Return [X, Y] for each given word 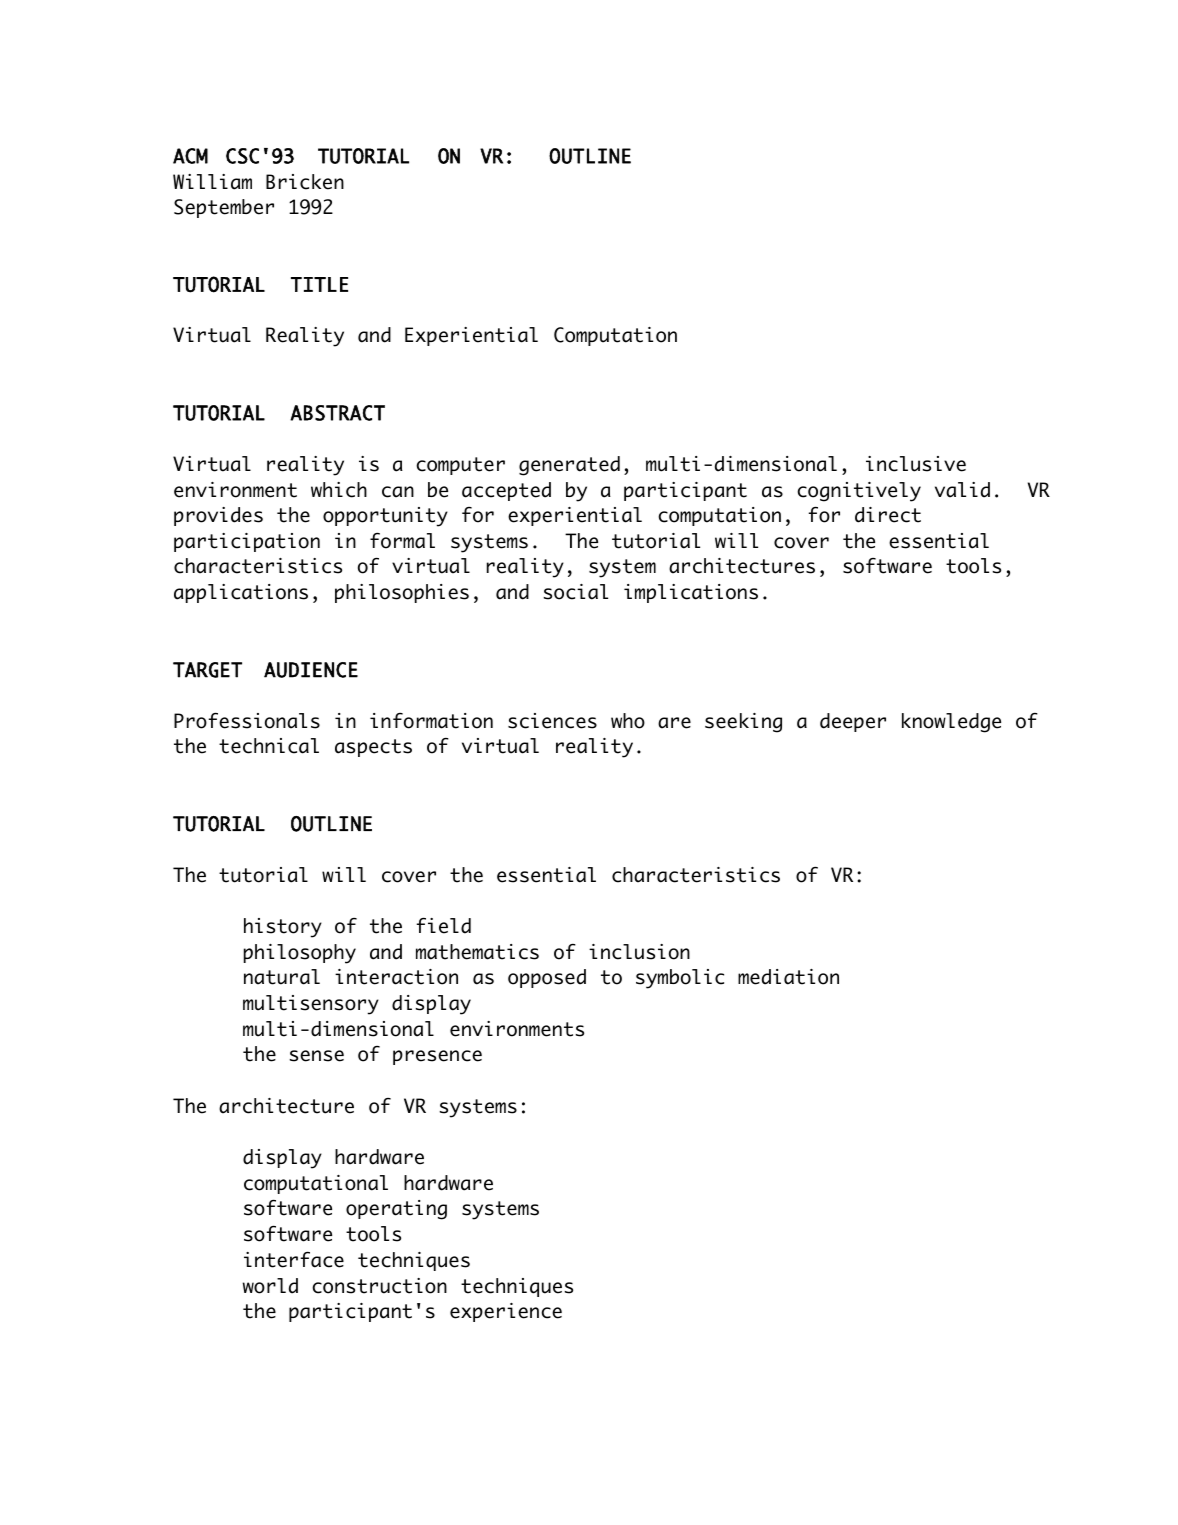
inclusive [916, 464]
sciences [552, 721]
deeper [853, 722]
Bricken [305, 182]
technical [269, 746]
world [270, 1286]
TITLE [319, 284]
